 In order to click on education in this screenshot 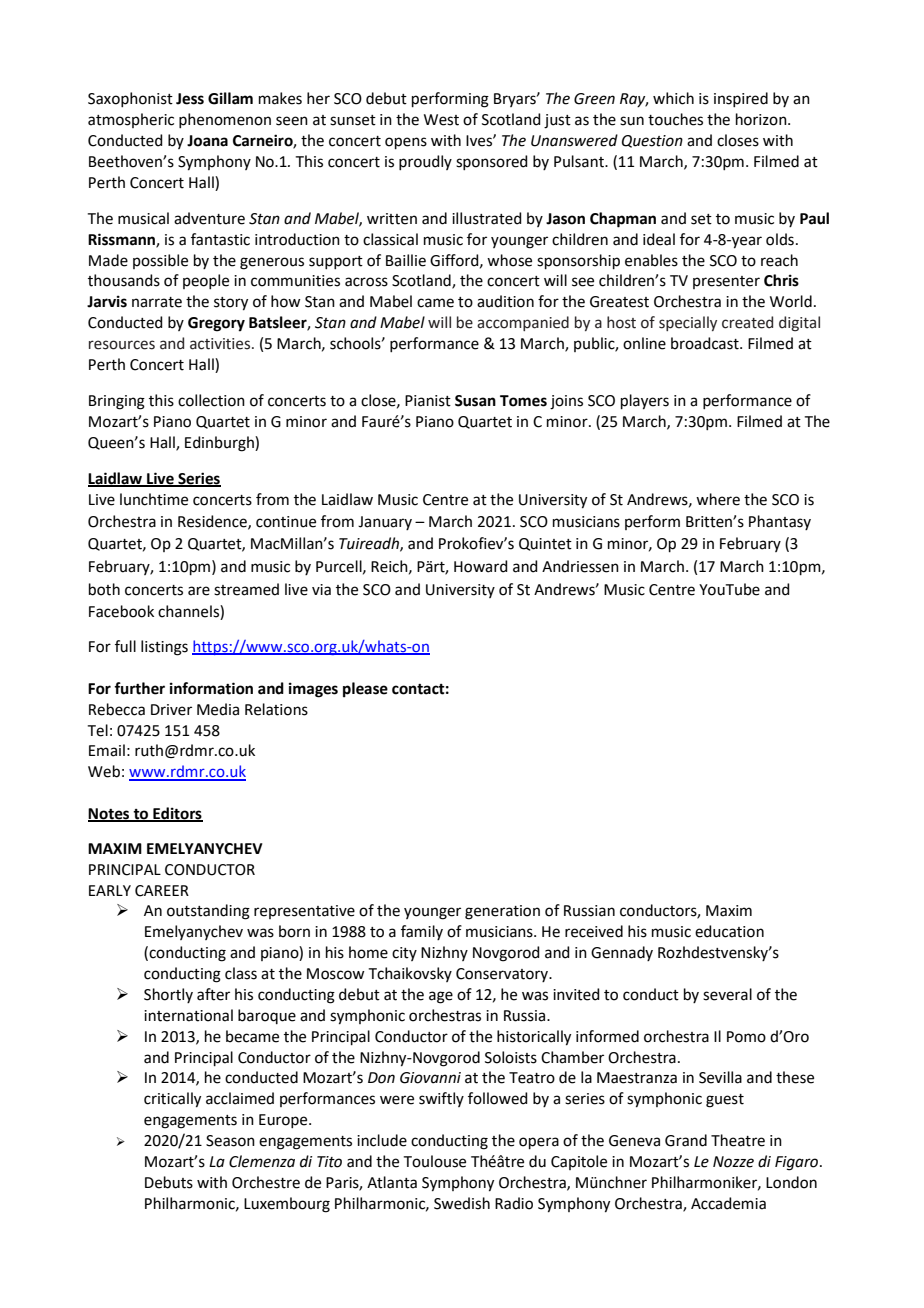, I will do `click(729, 931)`.
